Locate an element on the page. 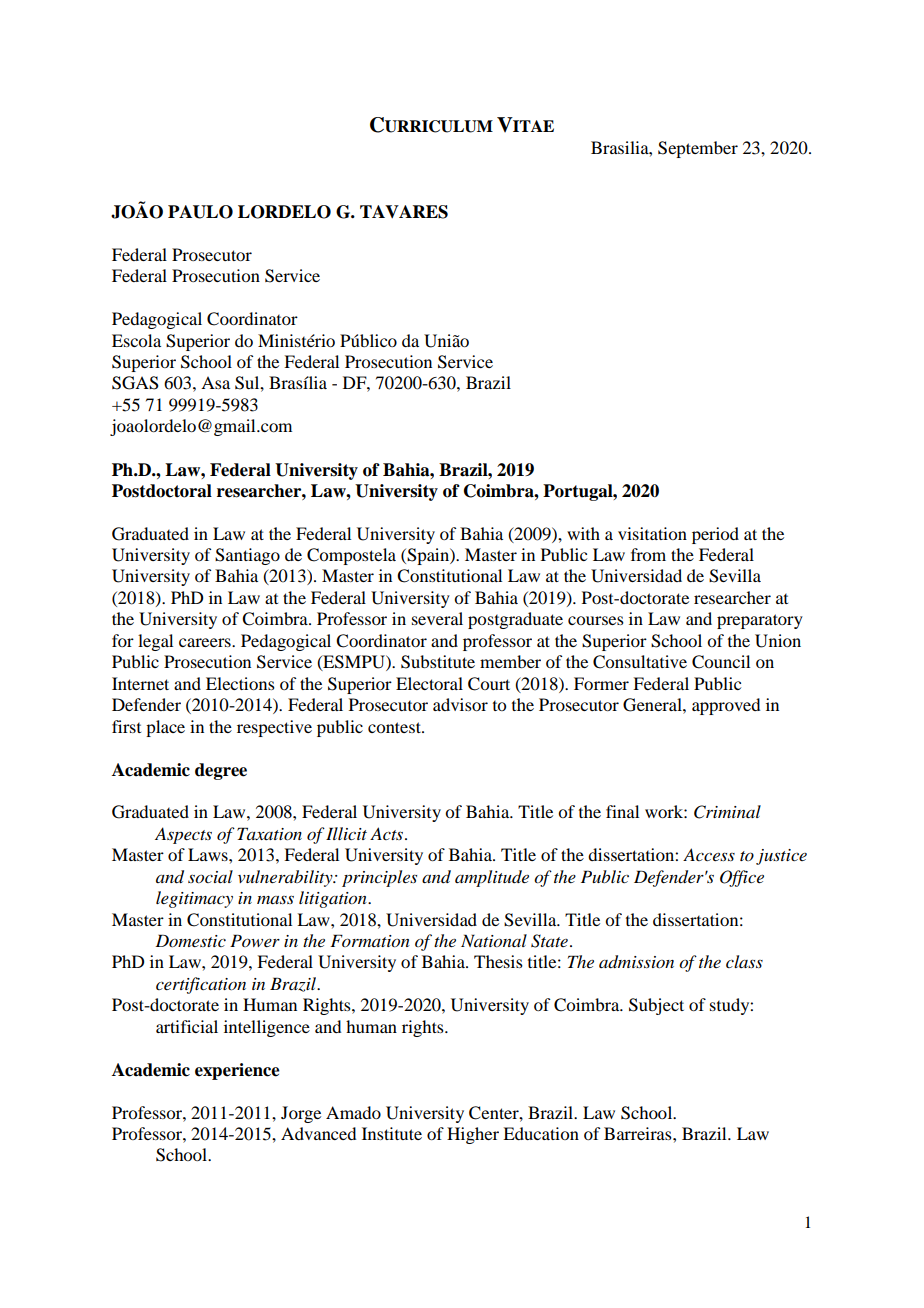 The image size is (924, 1308). Santiago is located at coordinates (247, 556).
